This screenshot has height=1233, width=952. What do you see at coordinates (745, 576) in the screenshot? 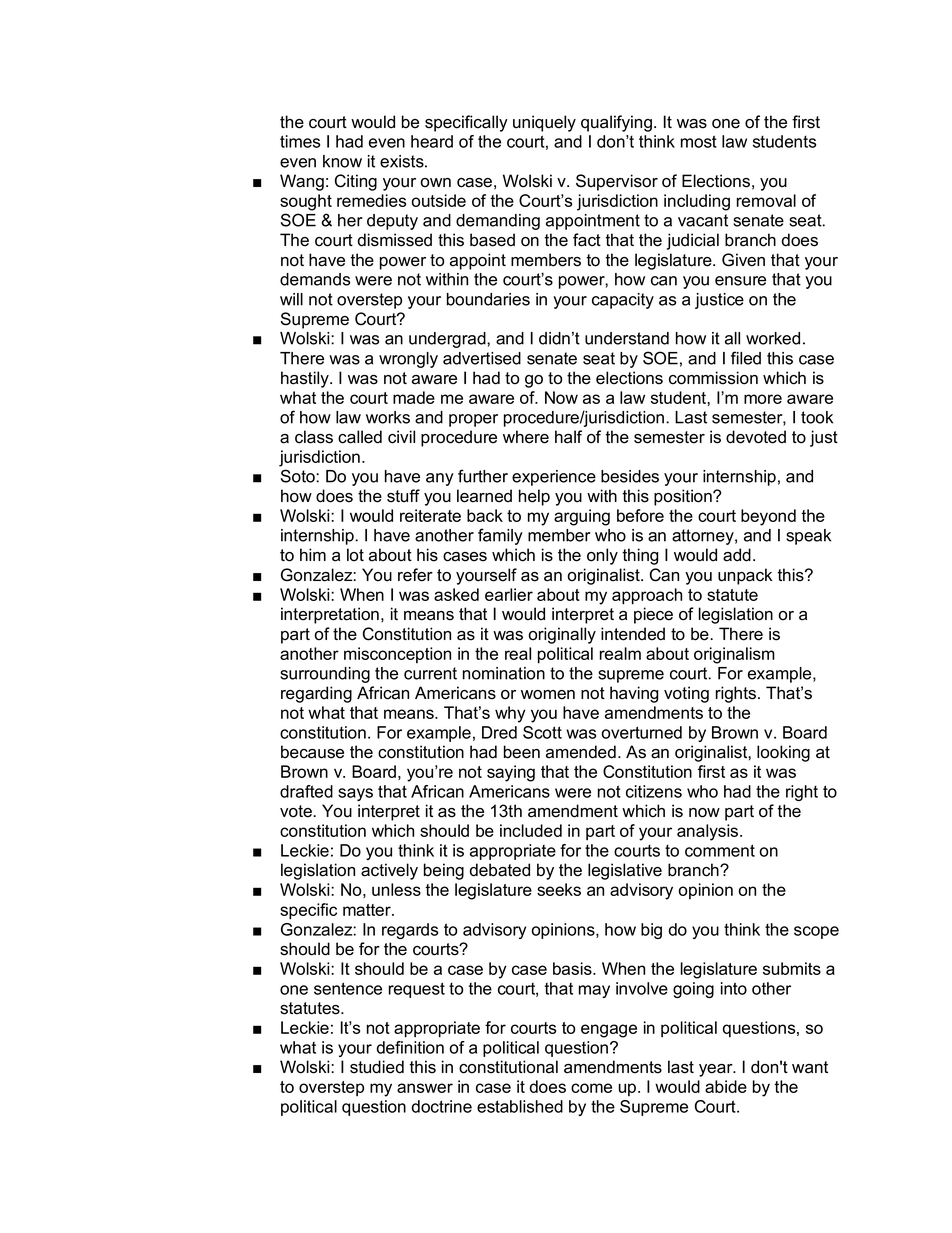
I see `unpack` at bounding box center [745, 576].
